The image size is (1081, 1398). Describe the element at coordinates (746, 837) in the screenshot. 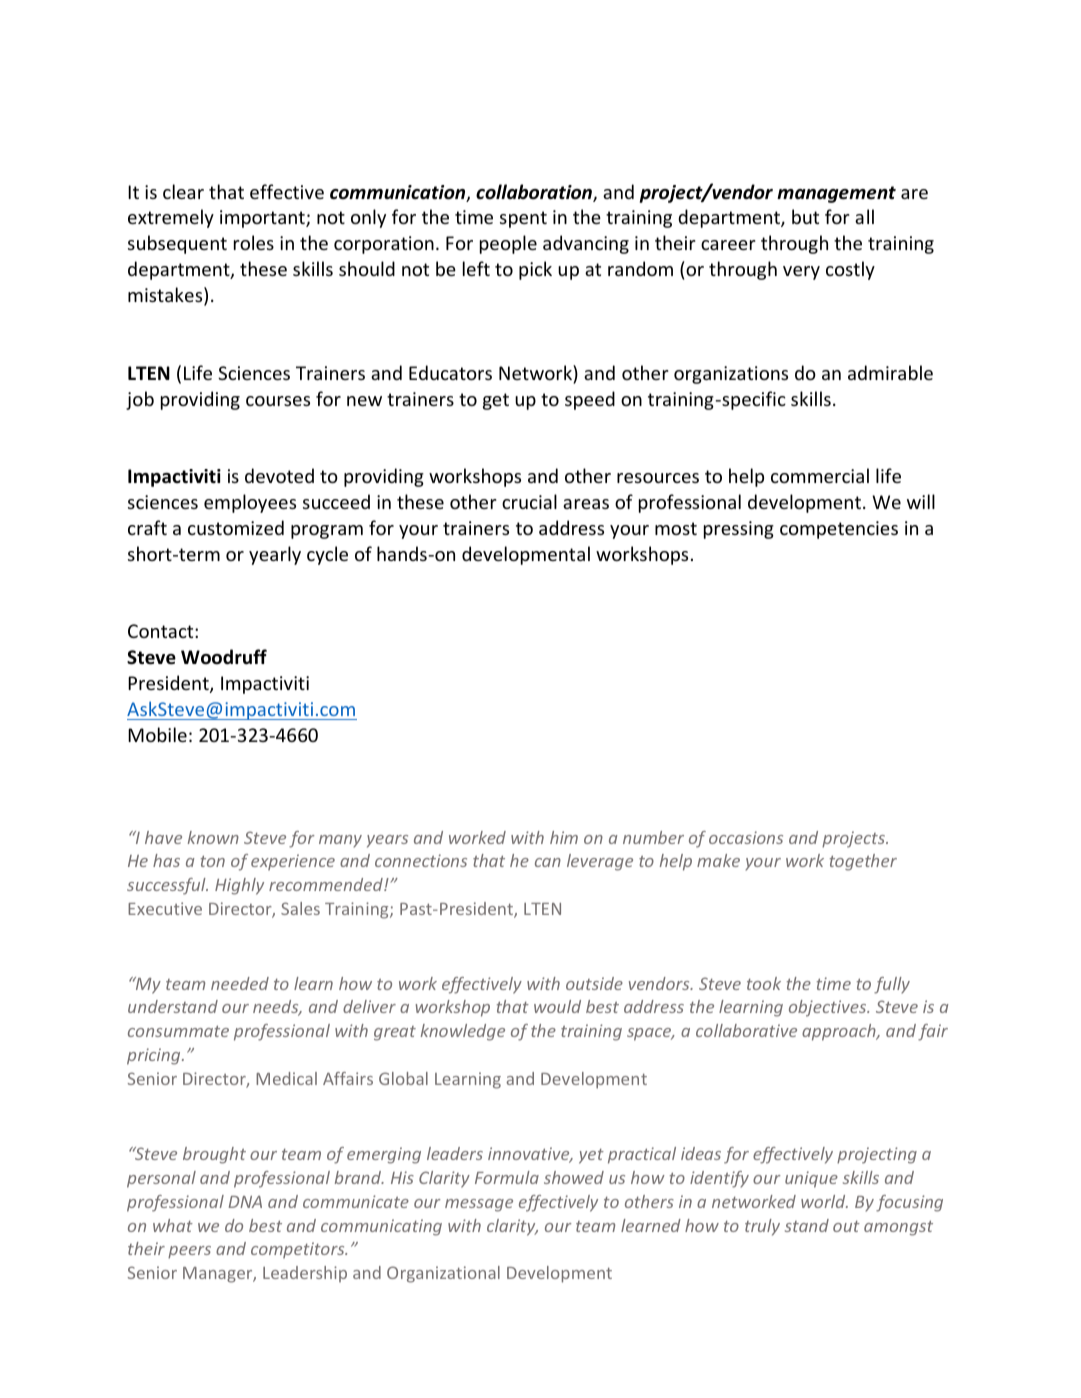

I see `occasions` at that location.
